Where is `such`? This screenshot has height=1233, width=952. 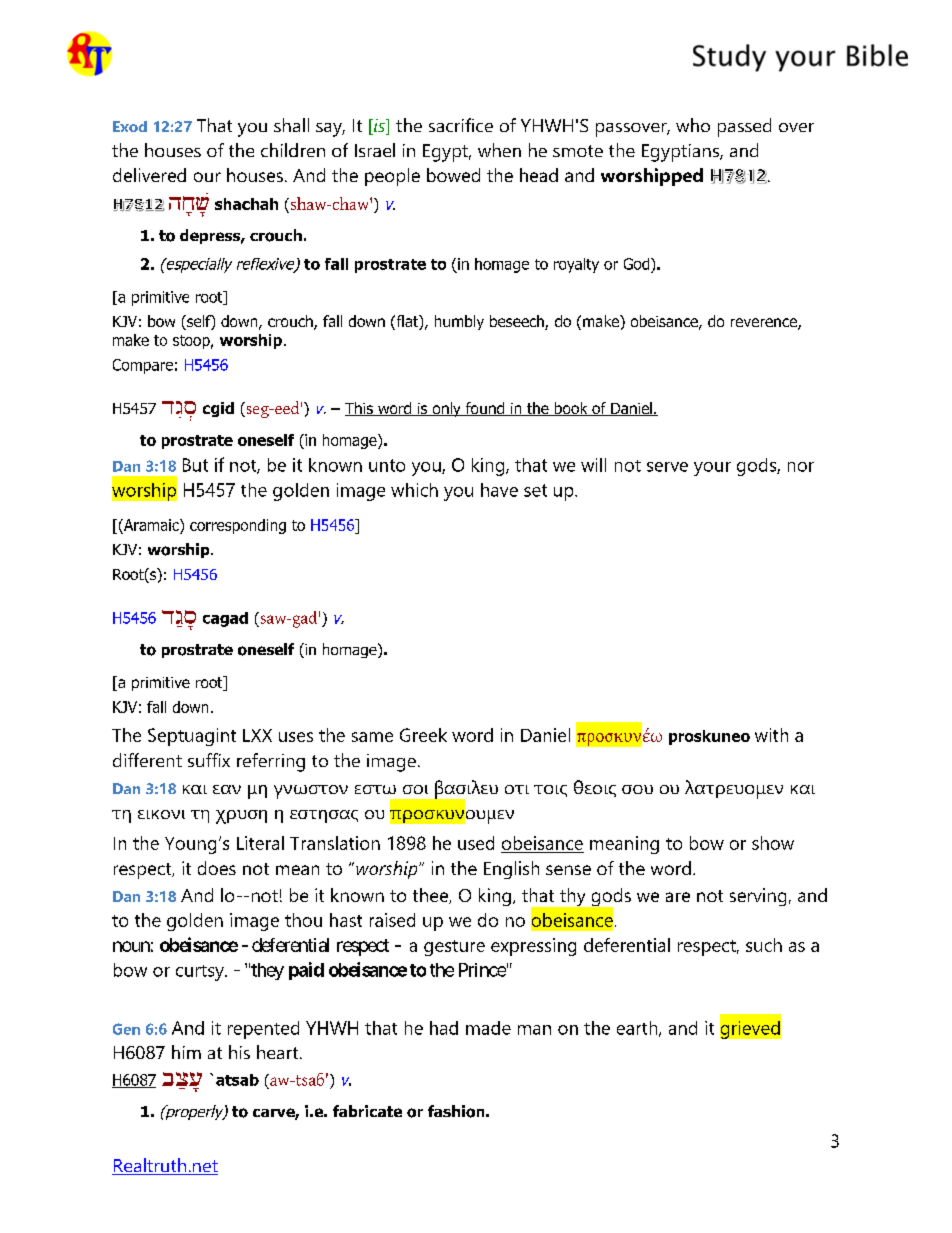
such is located at coordinates (764, 945).
